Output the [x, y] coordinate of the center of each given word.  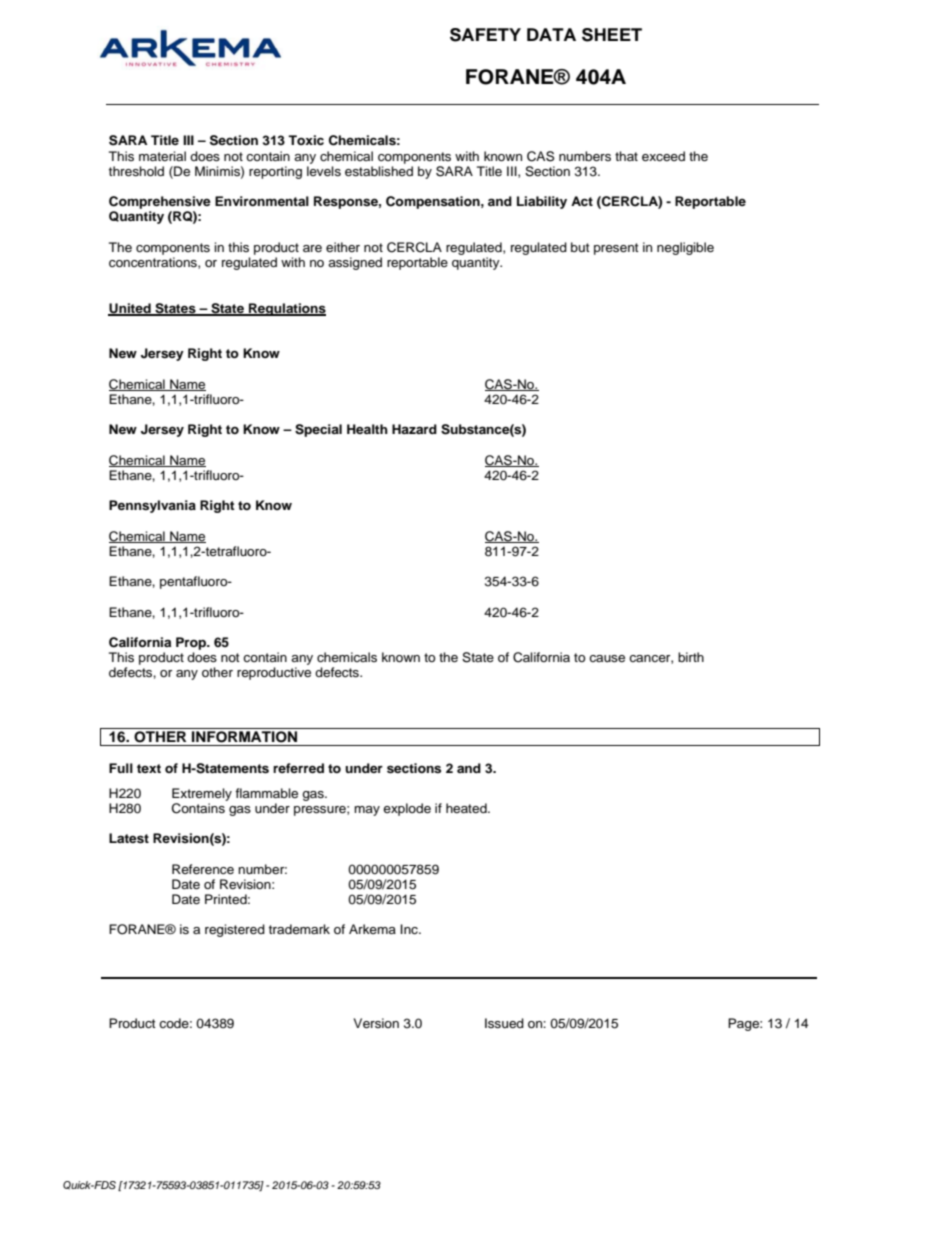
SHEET [612, 35]
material [162, 156]
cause [607, 658]
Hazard [414, 429]
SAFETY [485, 35]
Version [376, 1023]
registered [235, 930]
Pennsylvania [152, 506]
